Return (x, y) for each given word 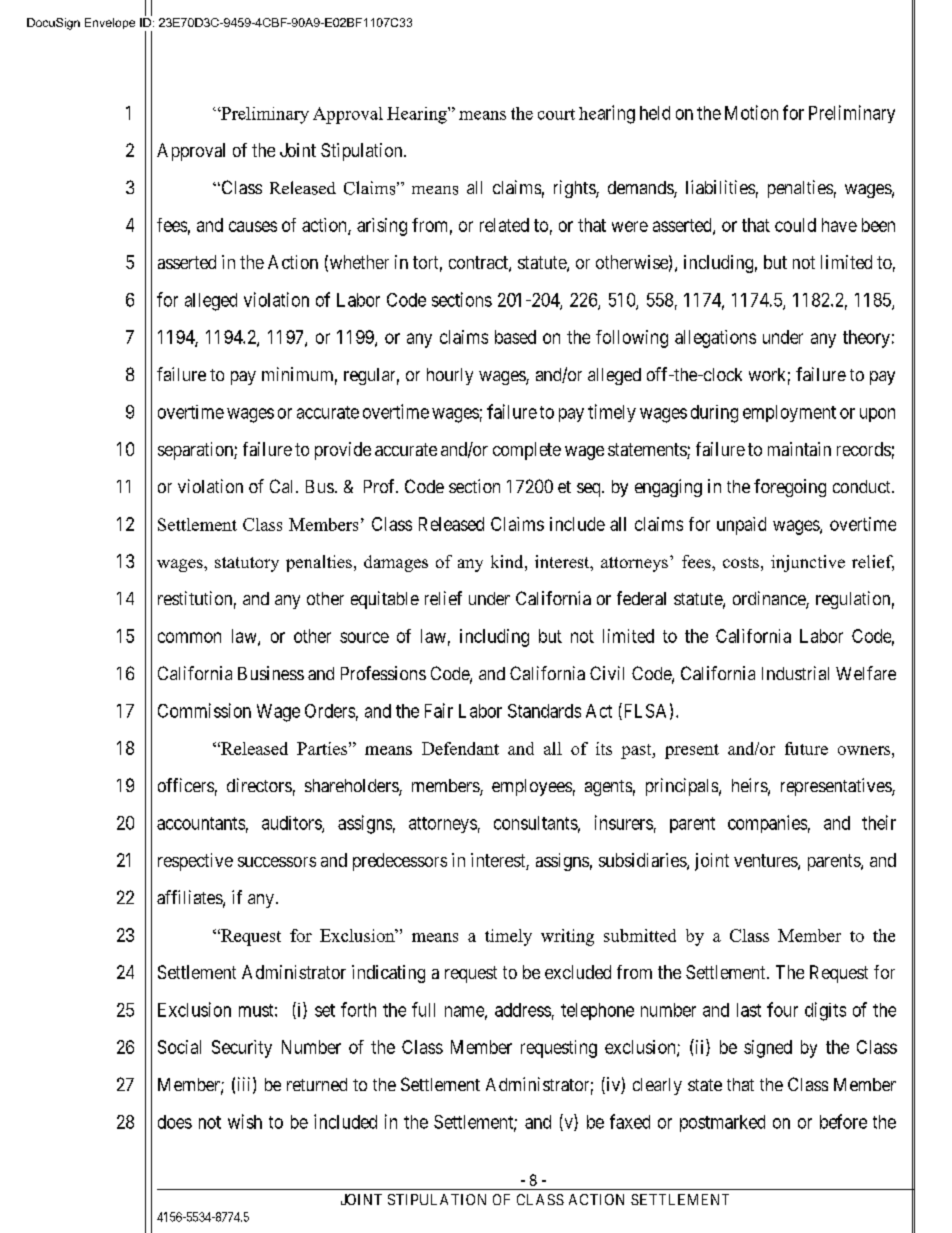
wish (245, 1121)
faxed (630, 1121)
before (843, 1121)
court (556, 114)
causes (253, 226)
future (806, 748)
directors (259, 785)
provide (343, 451)
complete (527, 451)
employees (532, 787)
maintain (799, 449)
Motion (751, 112)
